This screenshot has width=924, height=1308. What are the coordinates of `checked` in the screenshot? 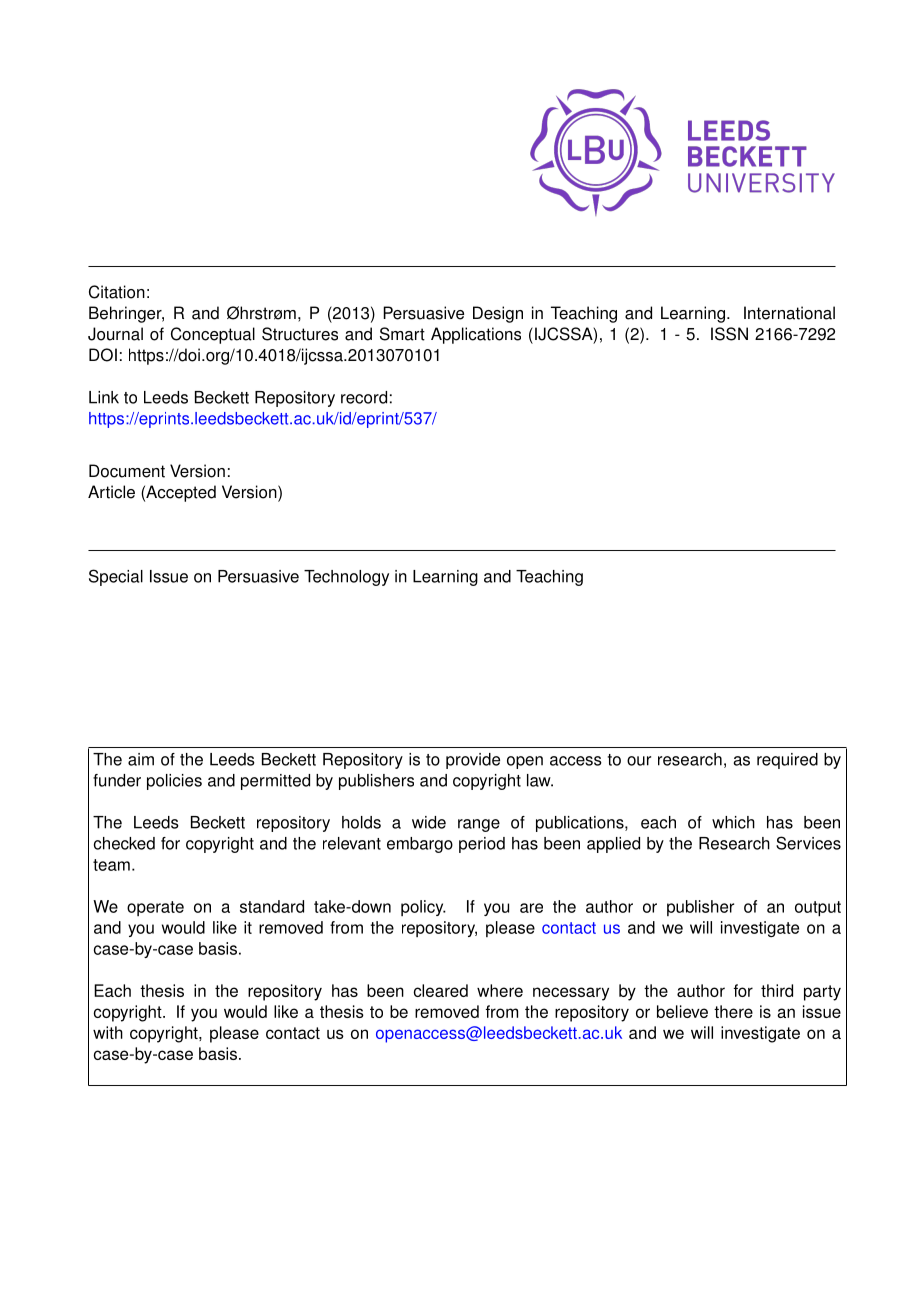 It's located at (124, 843).
